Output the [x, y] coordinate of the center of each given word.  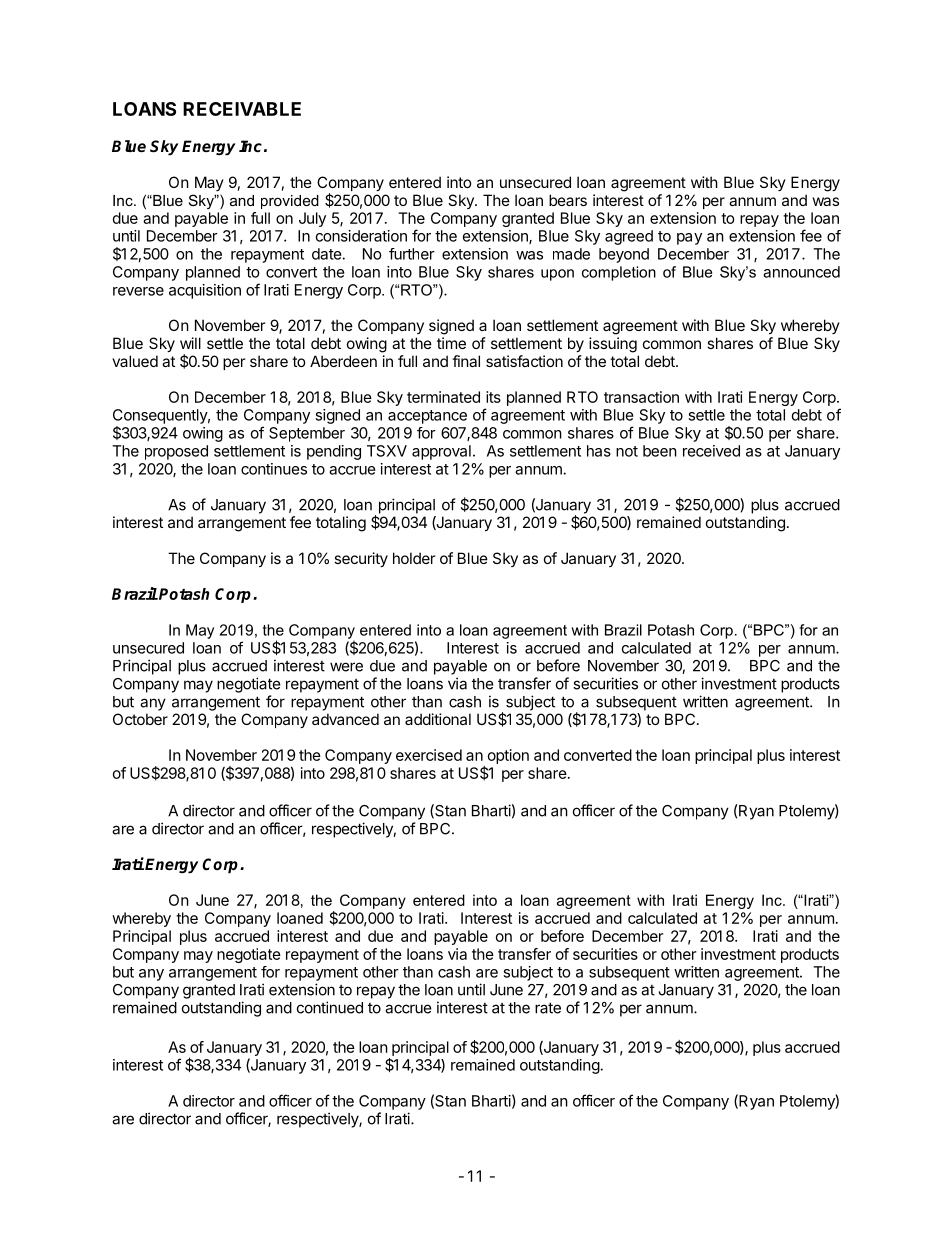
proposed [176, 452]
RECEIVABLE [242, 109]
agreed [629, 237]
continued [330, 1007]
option [508, 756]
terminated [443, 397]
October [140, 719]
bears [568, 200]
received [711, 451]
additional [438, 719]
